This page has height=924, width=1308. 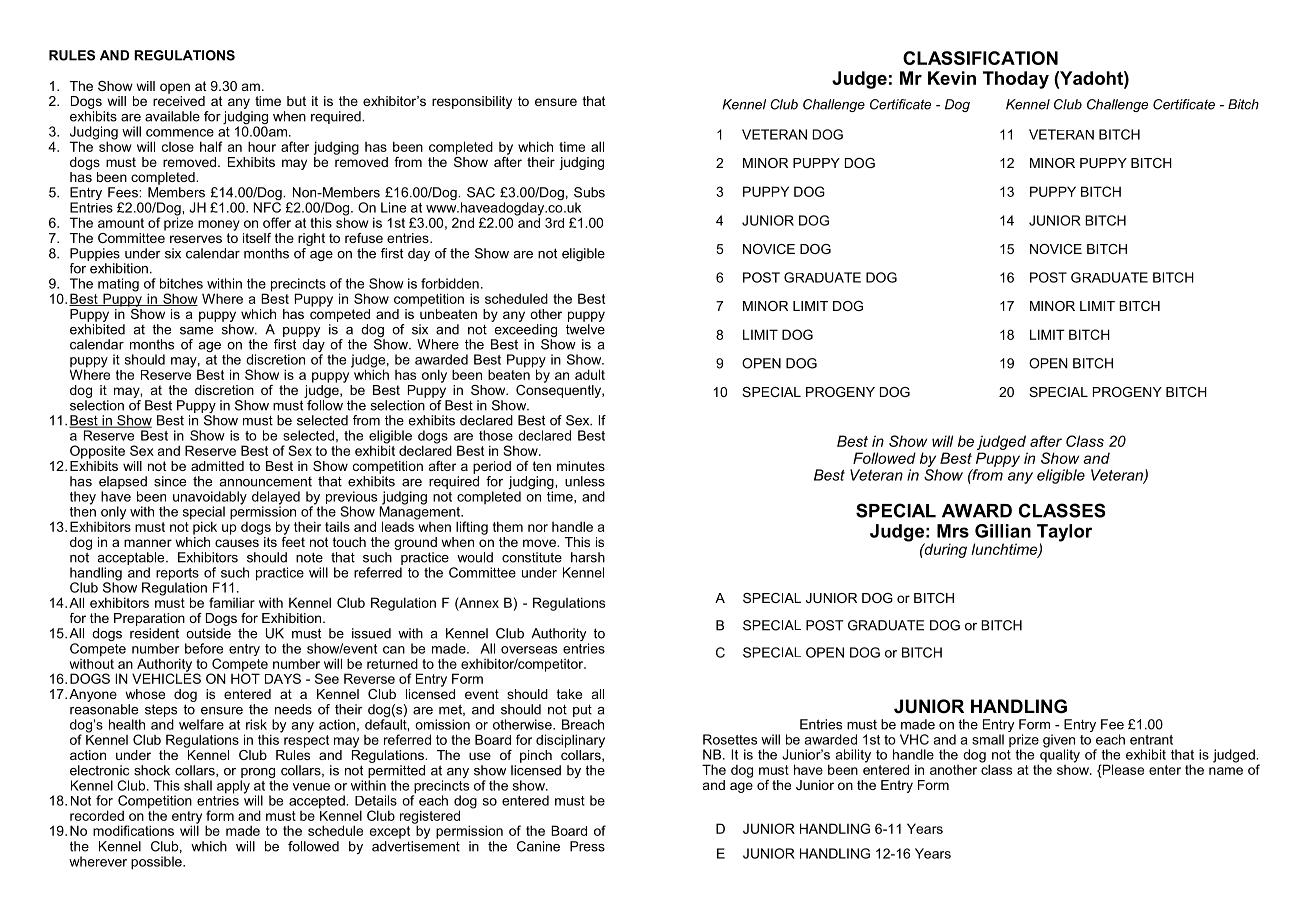 What do you see at coordinates (952, 78) in the page?
I see `Kevin` at bounding box center [952, 78].
